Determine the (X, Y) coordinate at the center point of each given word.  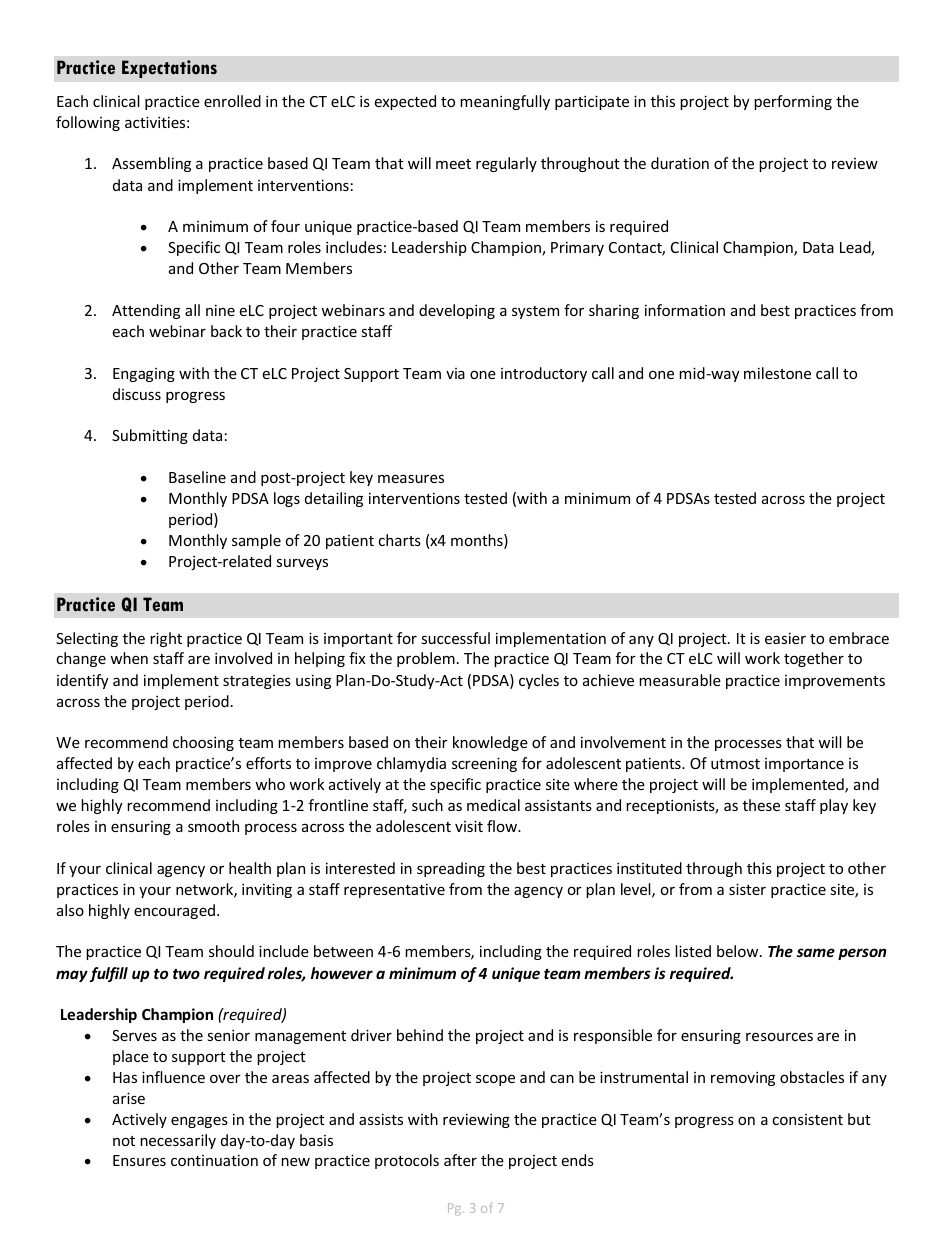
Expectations (169, 69)
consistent (807, 1119)
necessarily (178, 1141)
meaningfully (505, 102)
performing (793, 102)
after (460, 1160)
